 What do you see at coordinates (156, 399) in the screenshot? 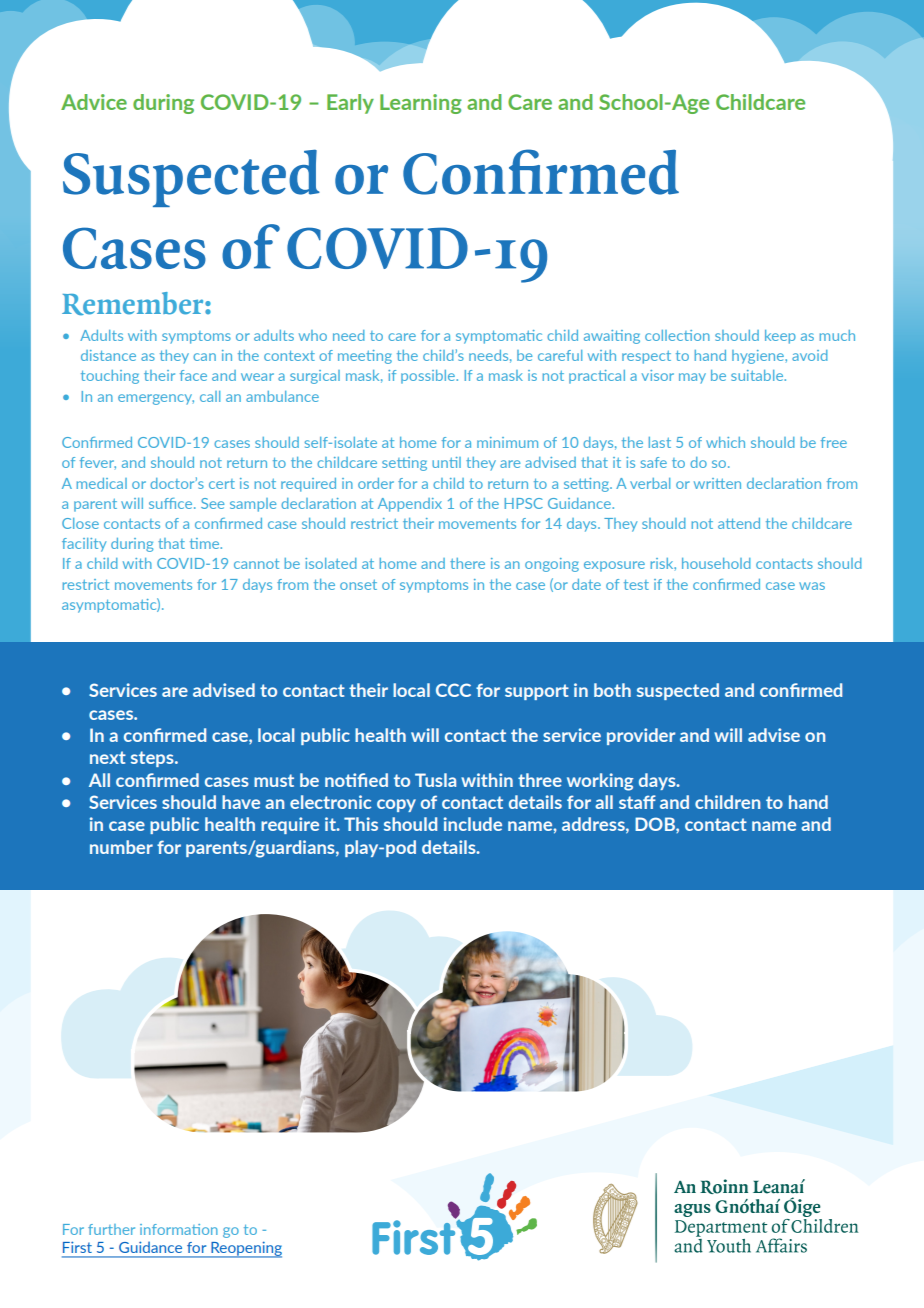
I see `emergency` at bounding box center [156, 399].
